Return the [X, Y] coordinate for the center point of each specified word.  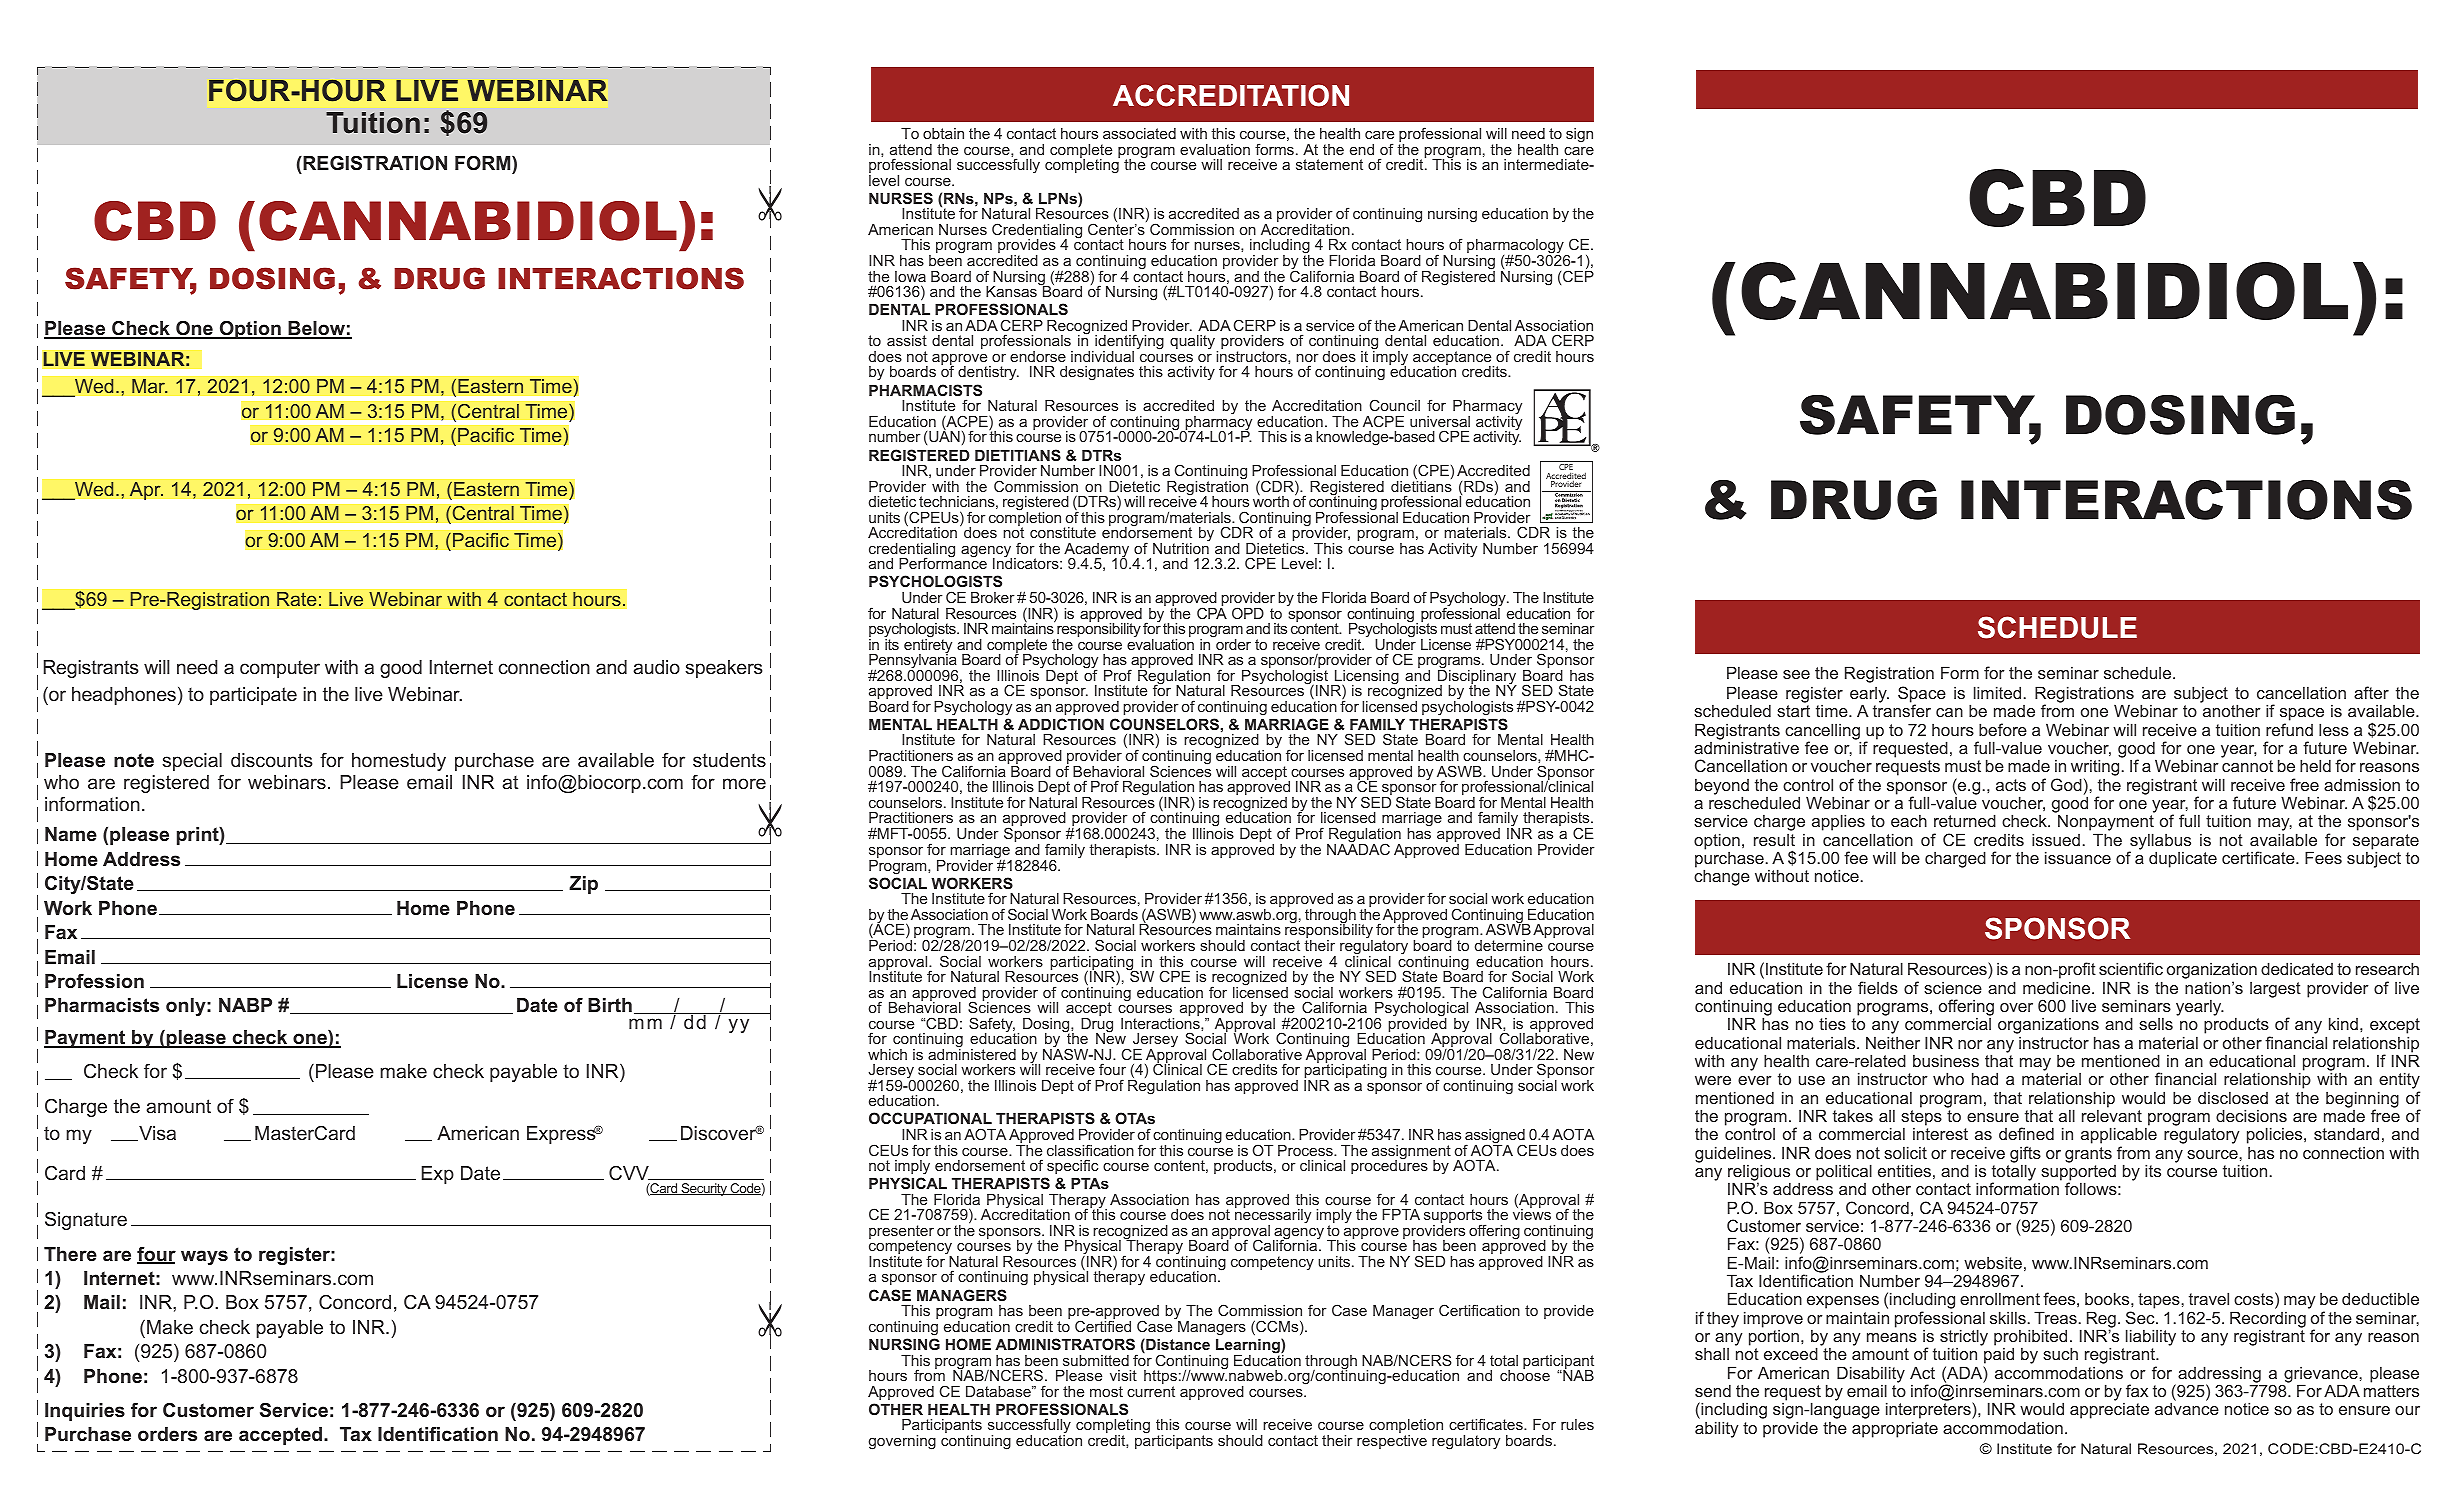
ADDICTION [1061, 724]
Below [316, 330]
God [2066, 784]
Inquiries [85, 1412]
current [1151, 1391]
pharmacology [1516, 248]
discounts [271, 760]
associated [1139, 133]
